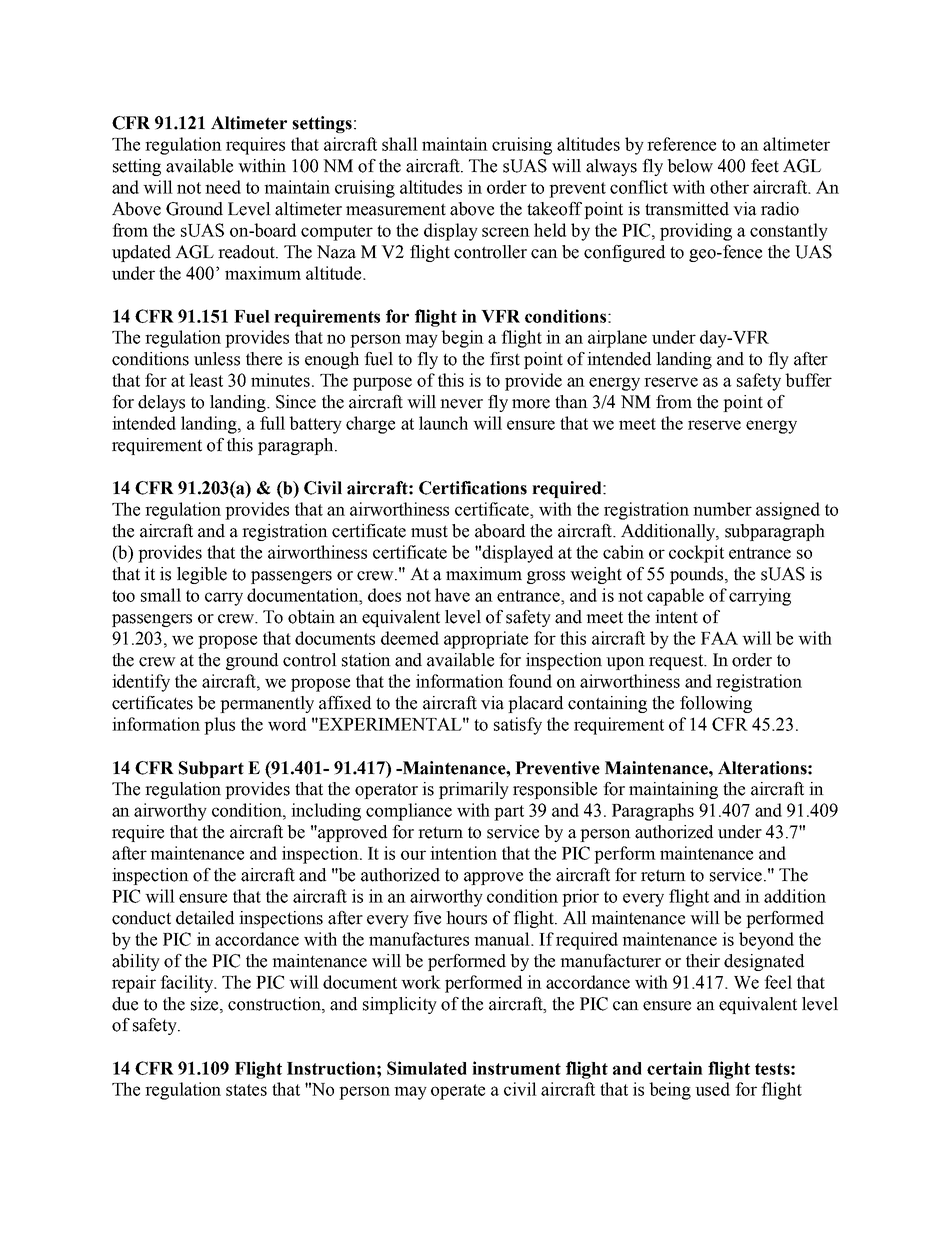 Image resolution: width=952 pixels, height=1233 pixels. Describe the element at coordinates (223, 187) in the screenshot. I see `need` at that location.
